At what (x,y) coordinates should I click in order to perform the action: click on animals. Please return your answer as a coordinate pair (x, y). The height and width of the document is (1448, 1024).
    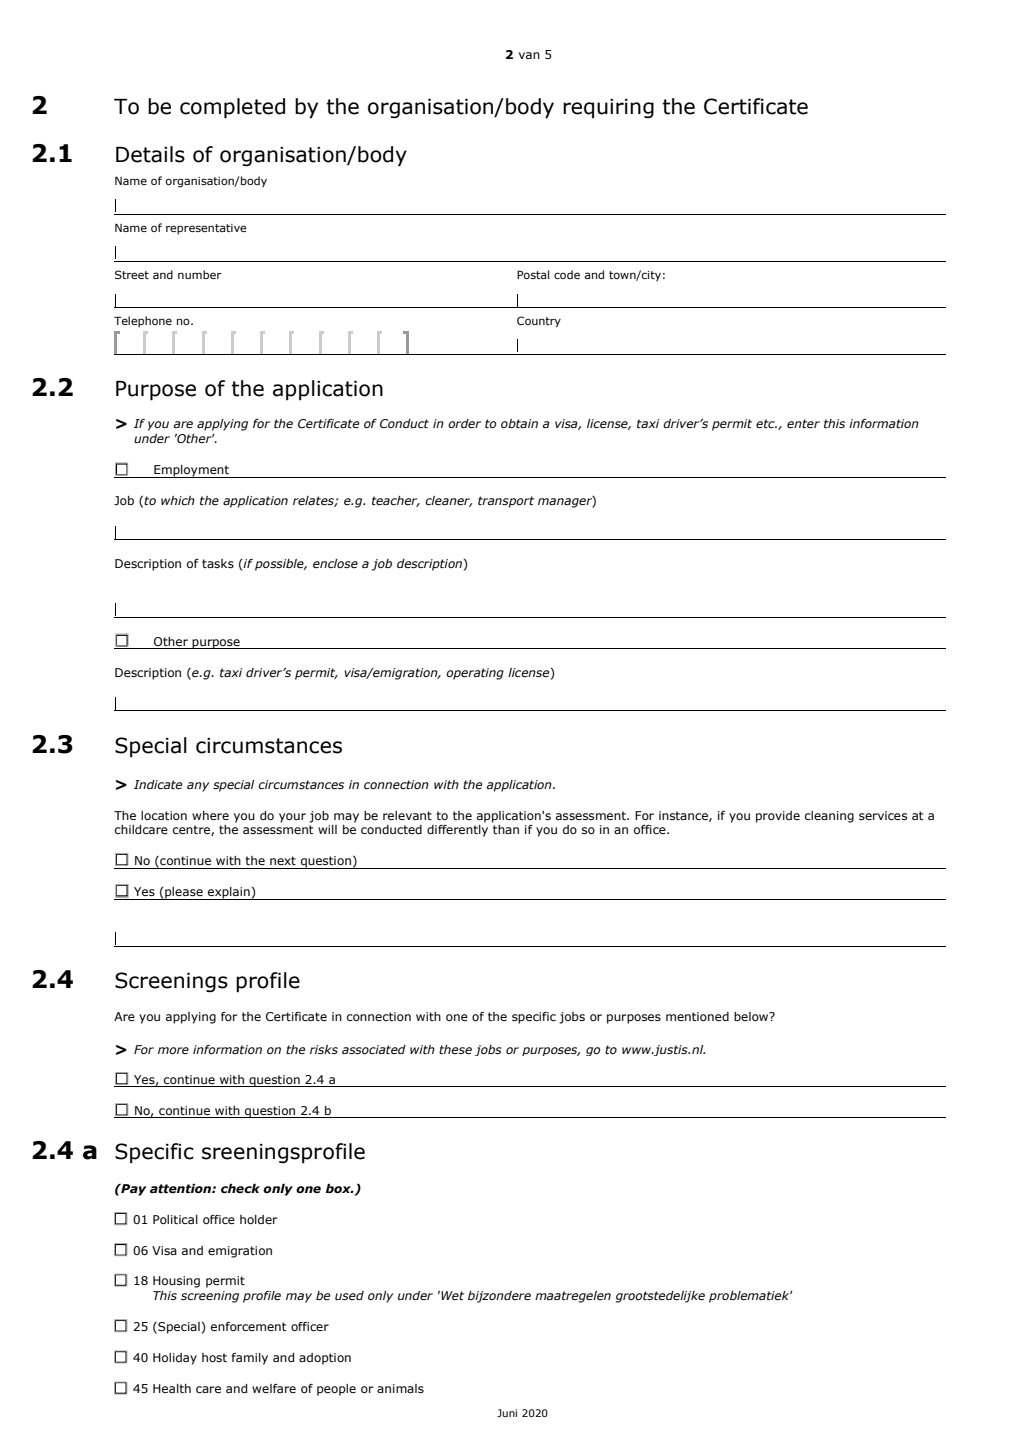
    Looking at the image, I should click on (400, 1388).
